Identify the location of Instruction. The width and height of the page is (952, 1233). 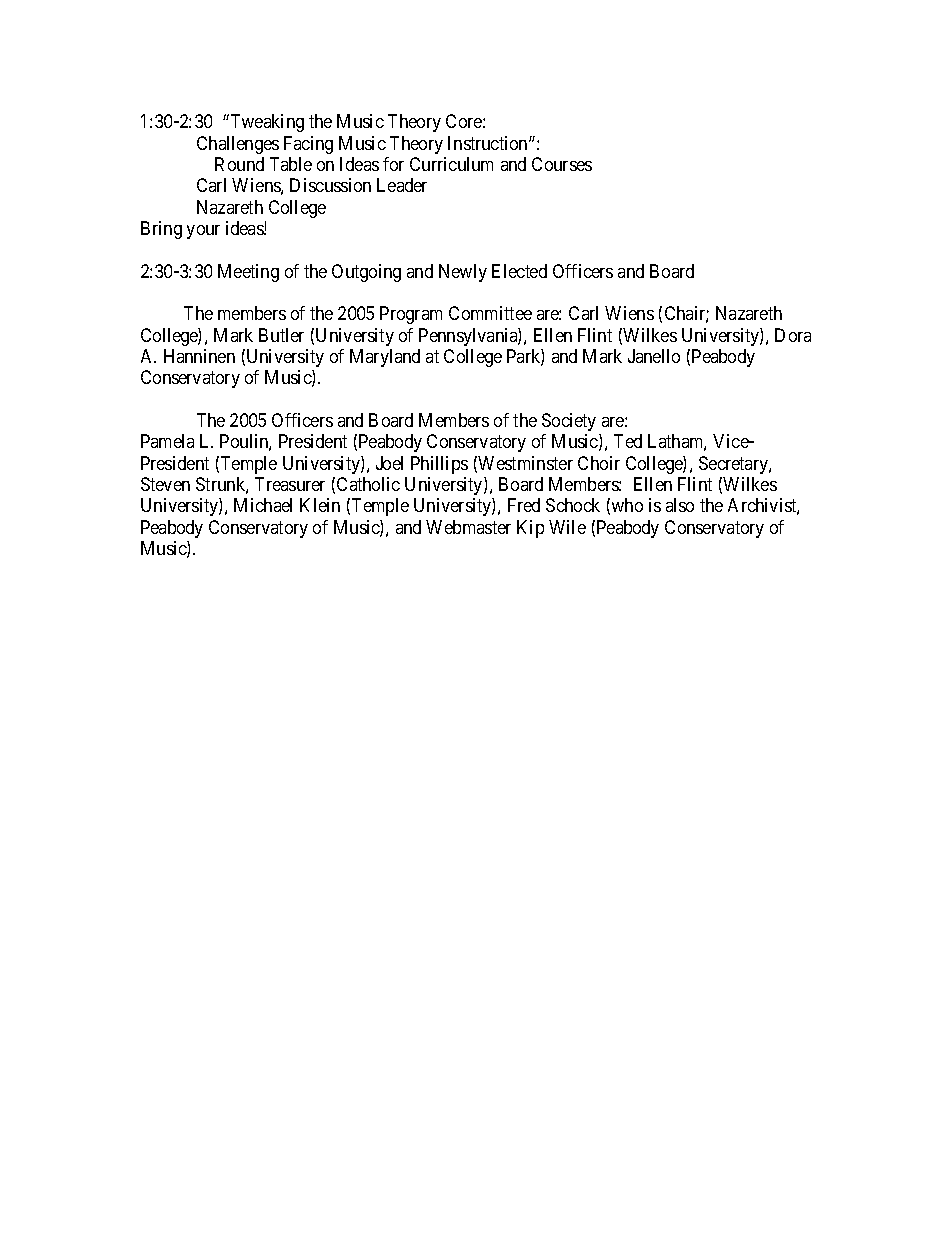
(489, 143).
